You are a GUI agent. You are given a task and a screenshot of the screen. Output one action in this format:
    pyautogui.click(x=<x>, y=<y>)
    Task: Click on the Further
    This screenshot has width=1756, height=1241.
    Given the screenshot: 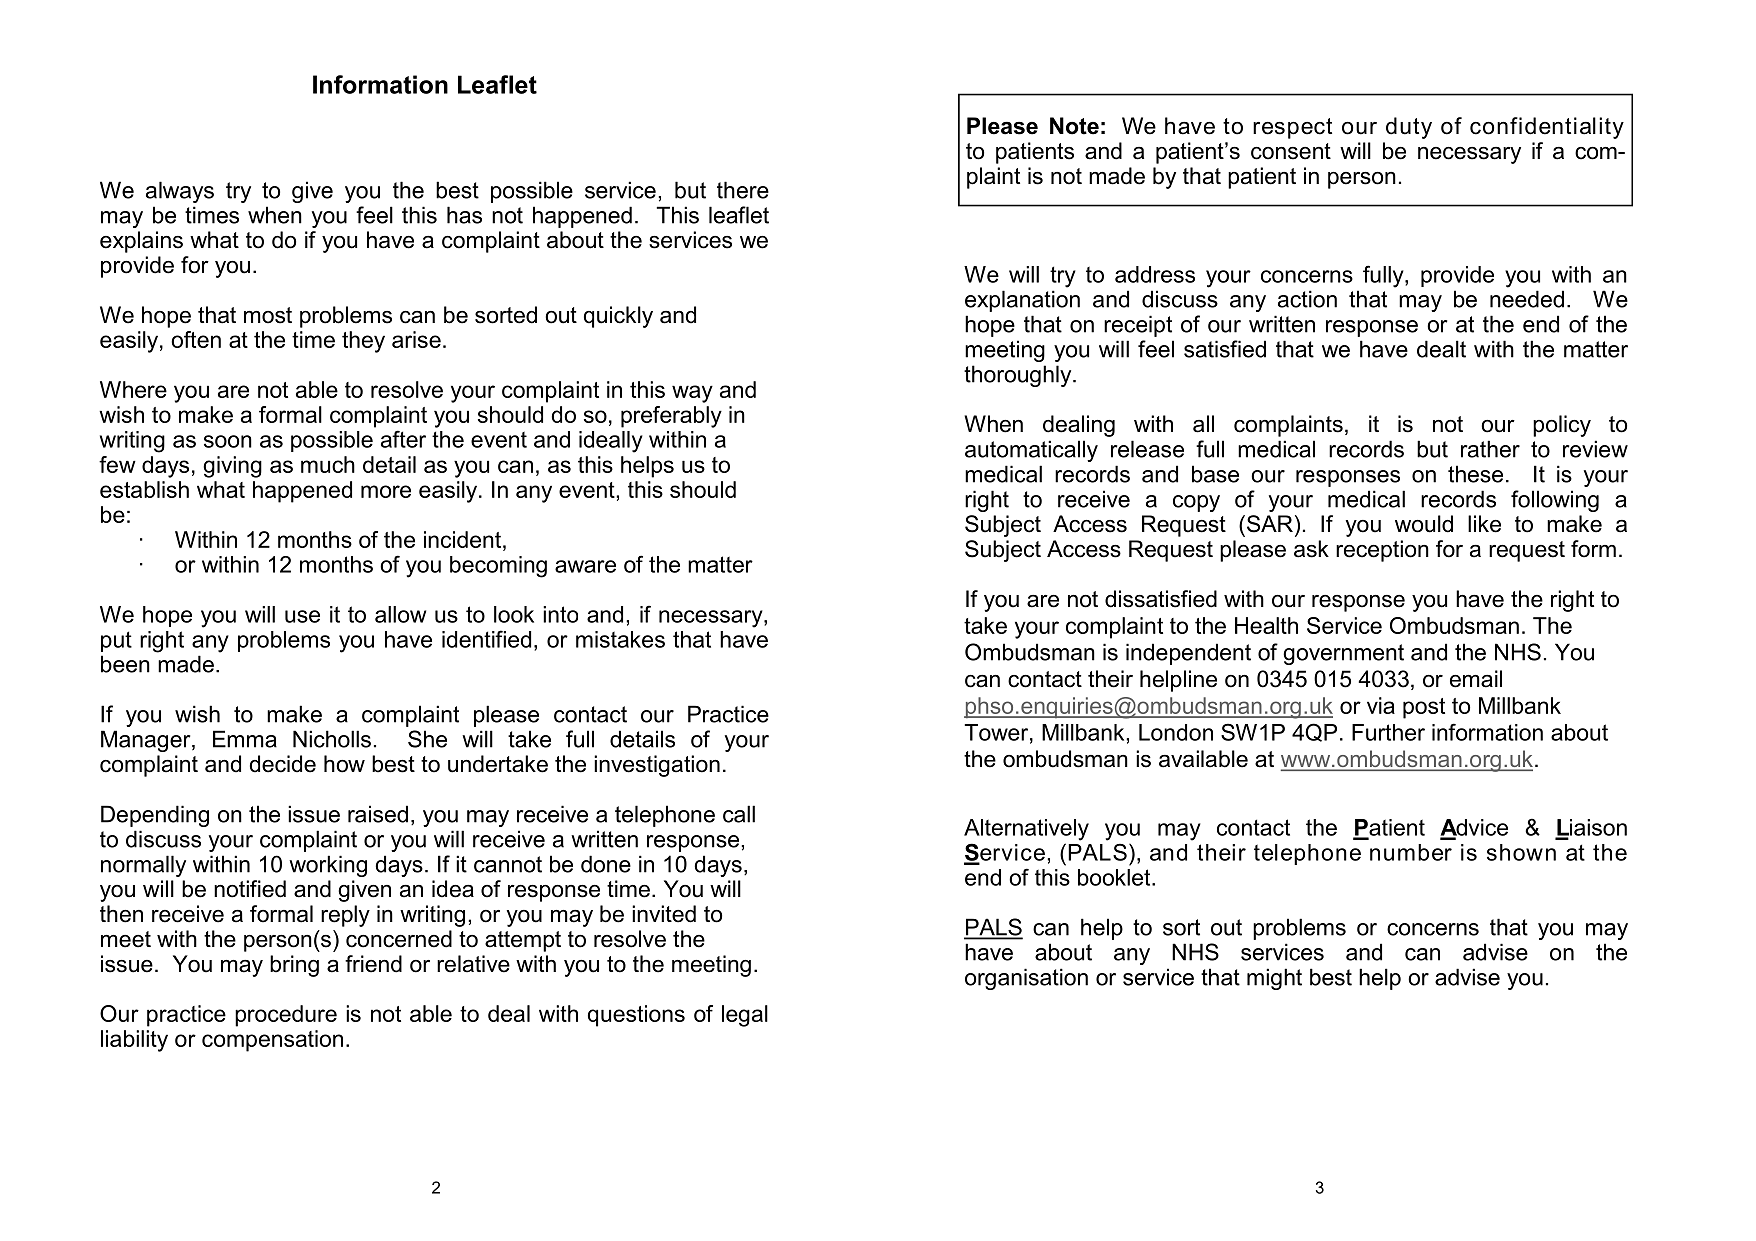 What is the action you would take?
    pyautogui.click(x=1388, y=732)
